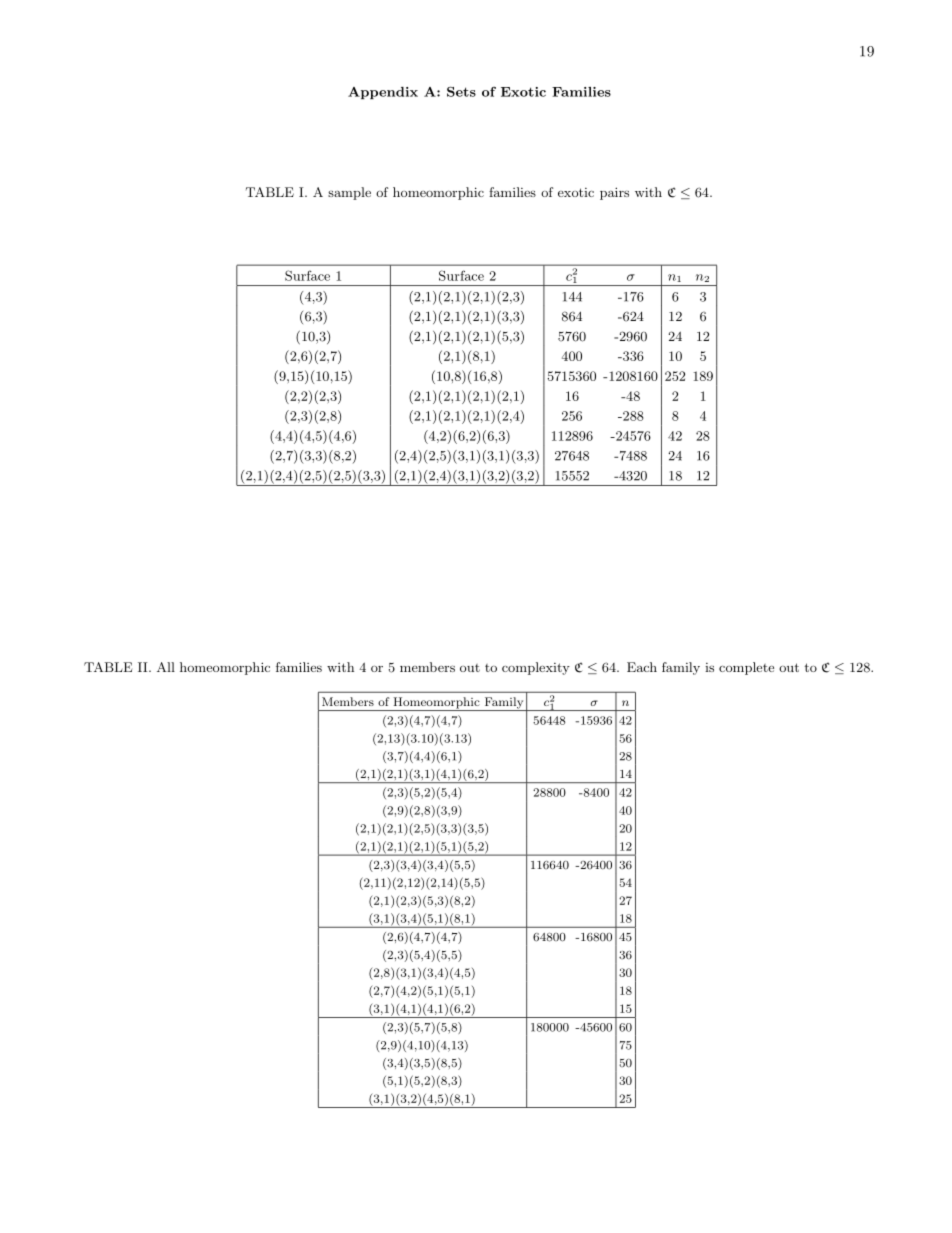 This screenshot has width=952, height=1233. What do you see at coordinates (349, 193) in the screenshot?
I see `sample` at bounding box center [349, 193].
